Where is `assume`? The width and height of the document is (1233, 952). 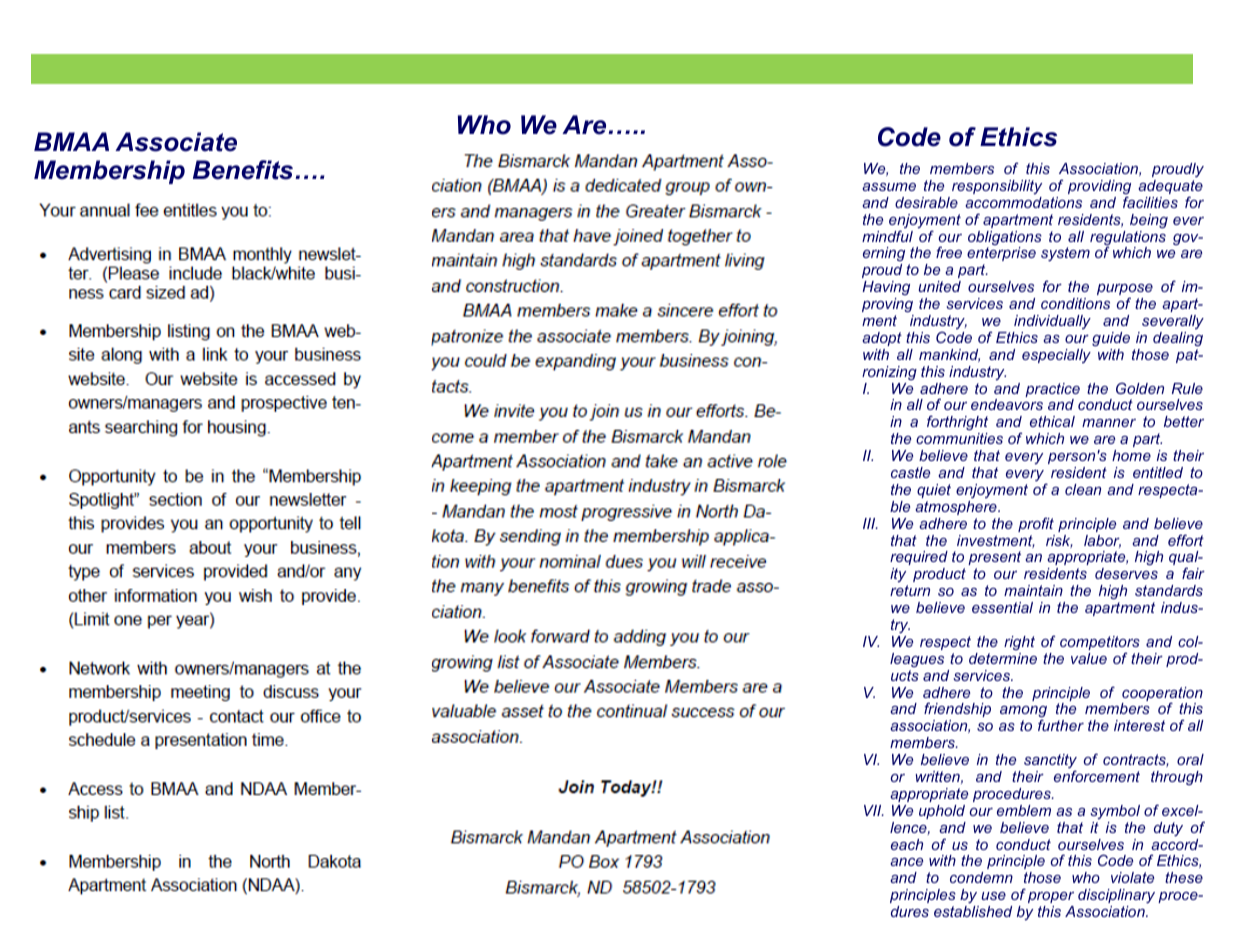
assume is located at coordinates (889, 187).
